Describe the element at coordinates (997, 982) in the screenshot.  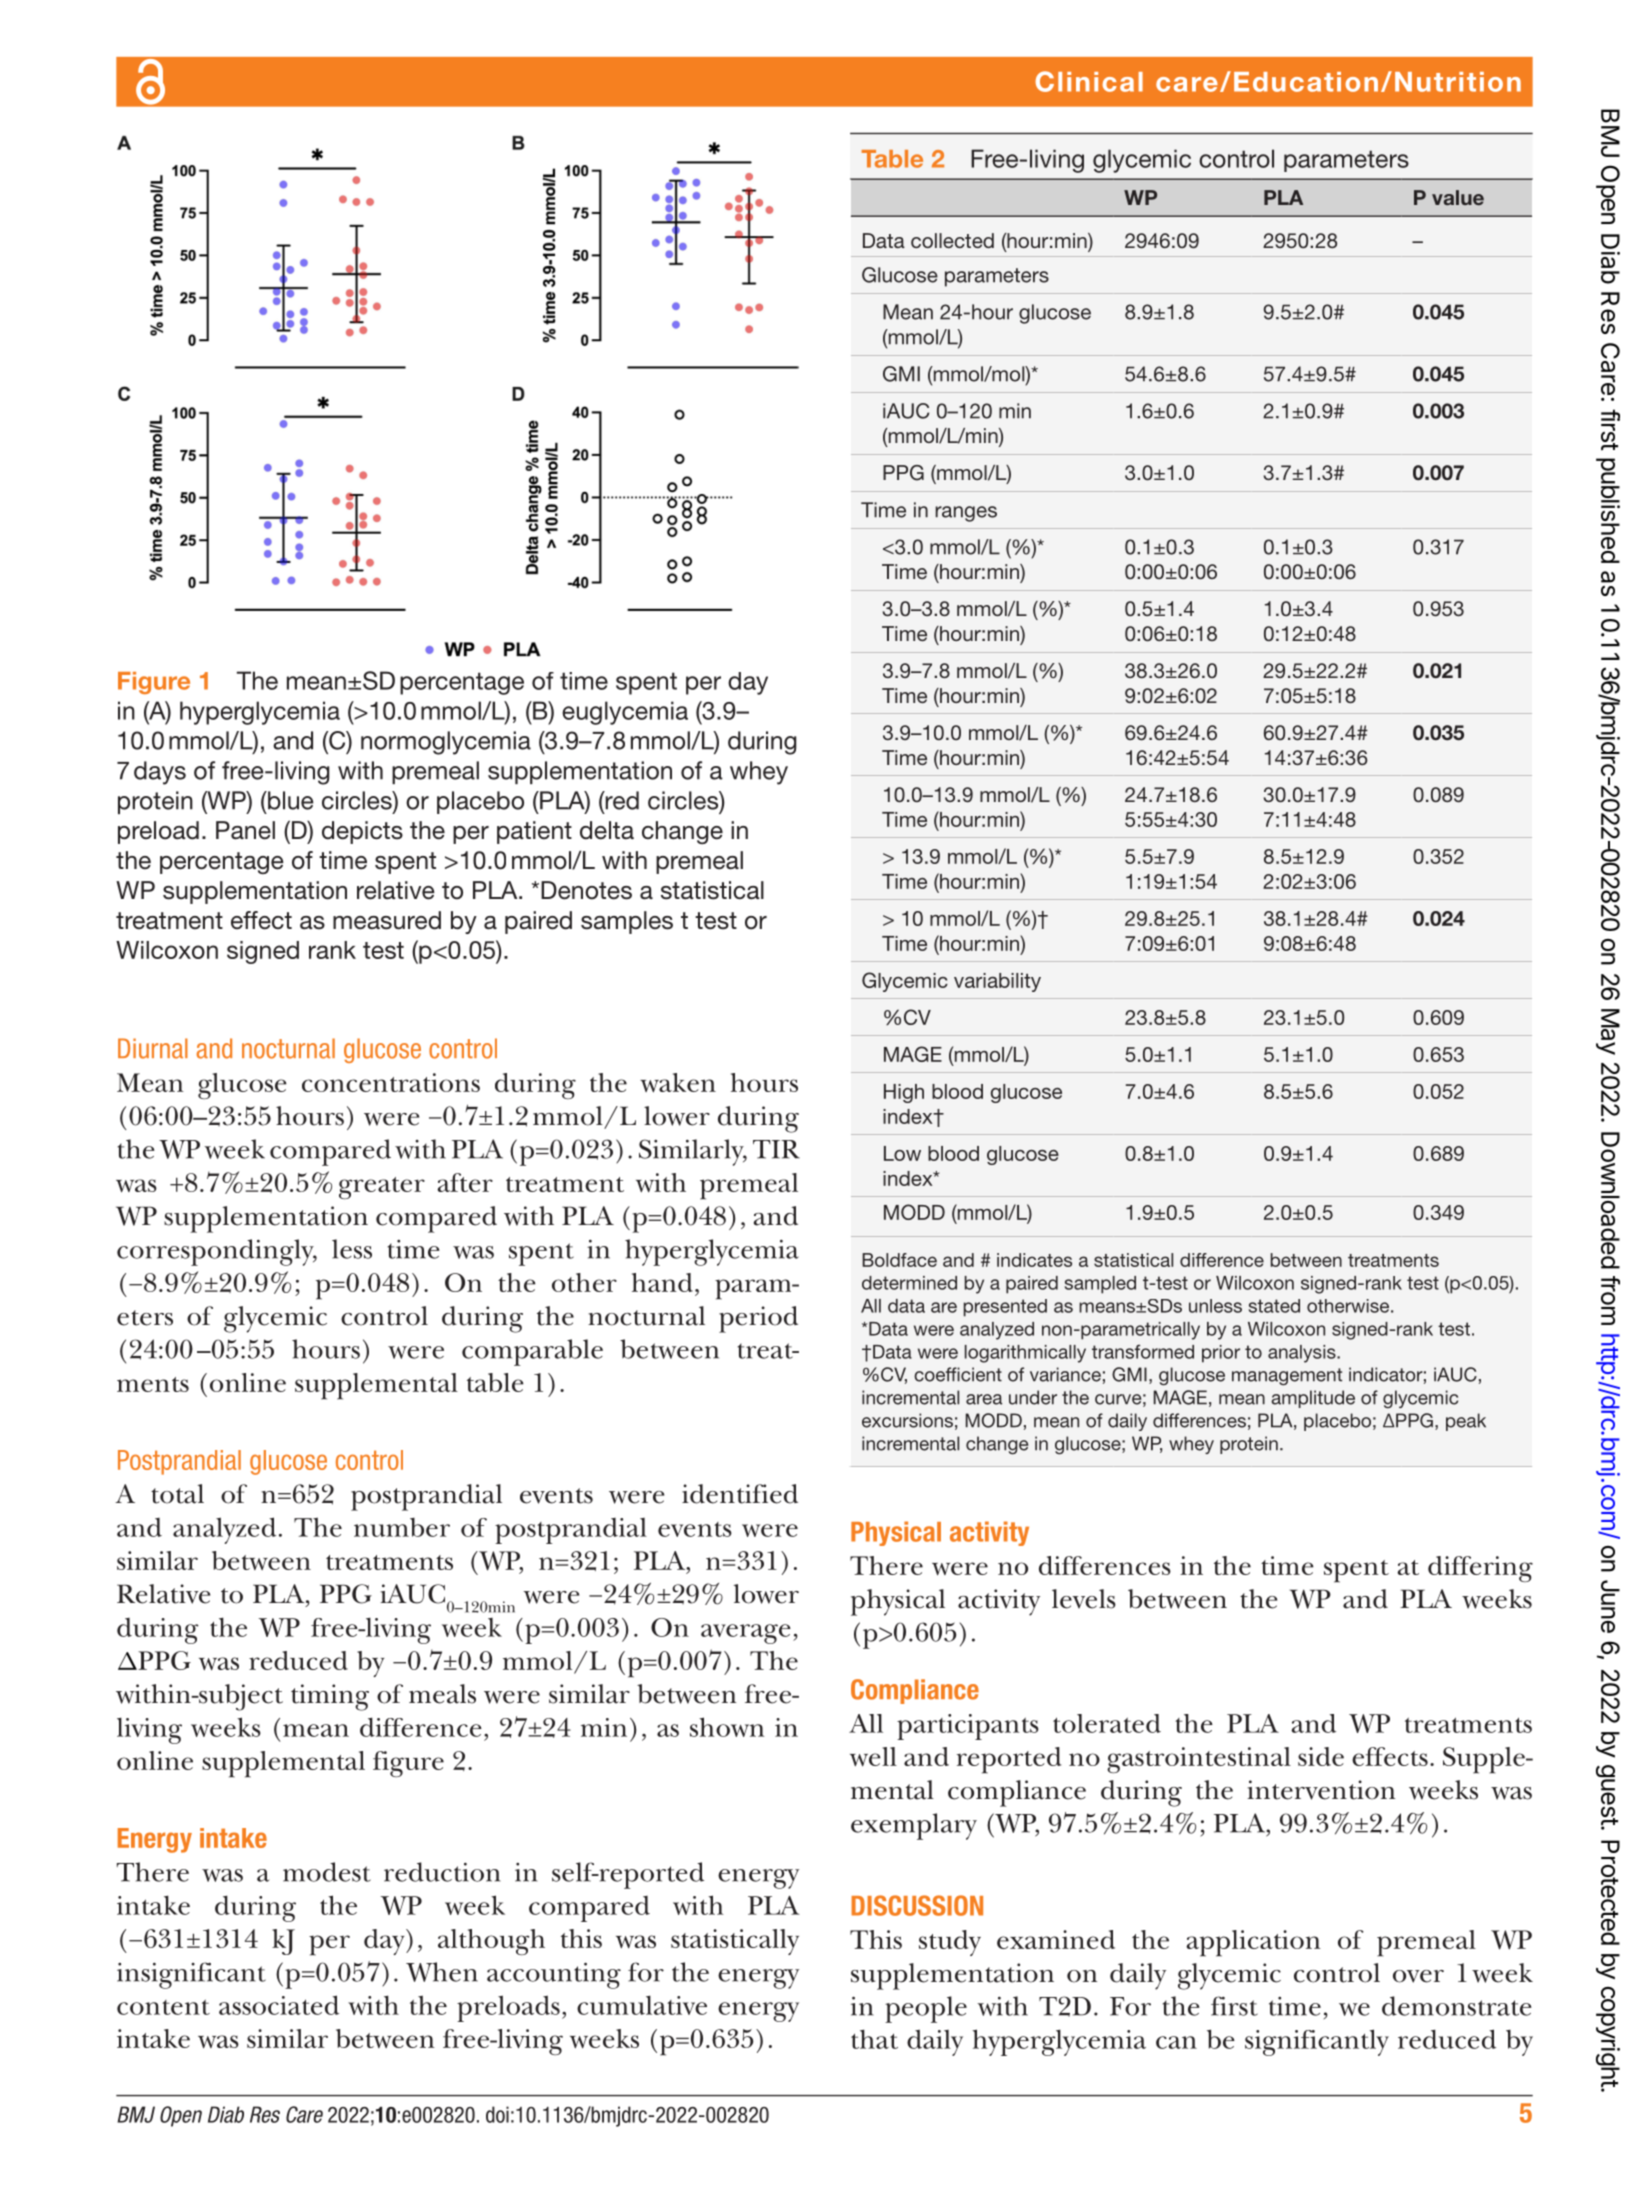
I see `variability` at that location.
